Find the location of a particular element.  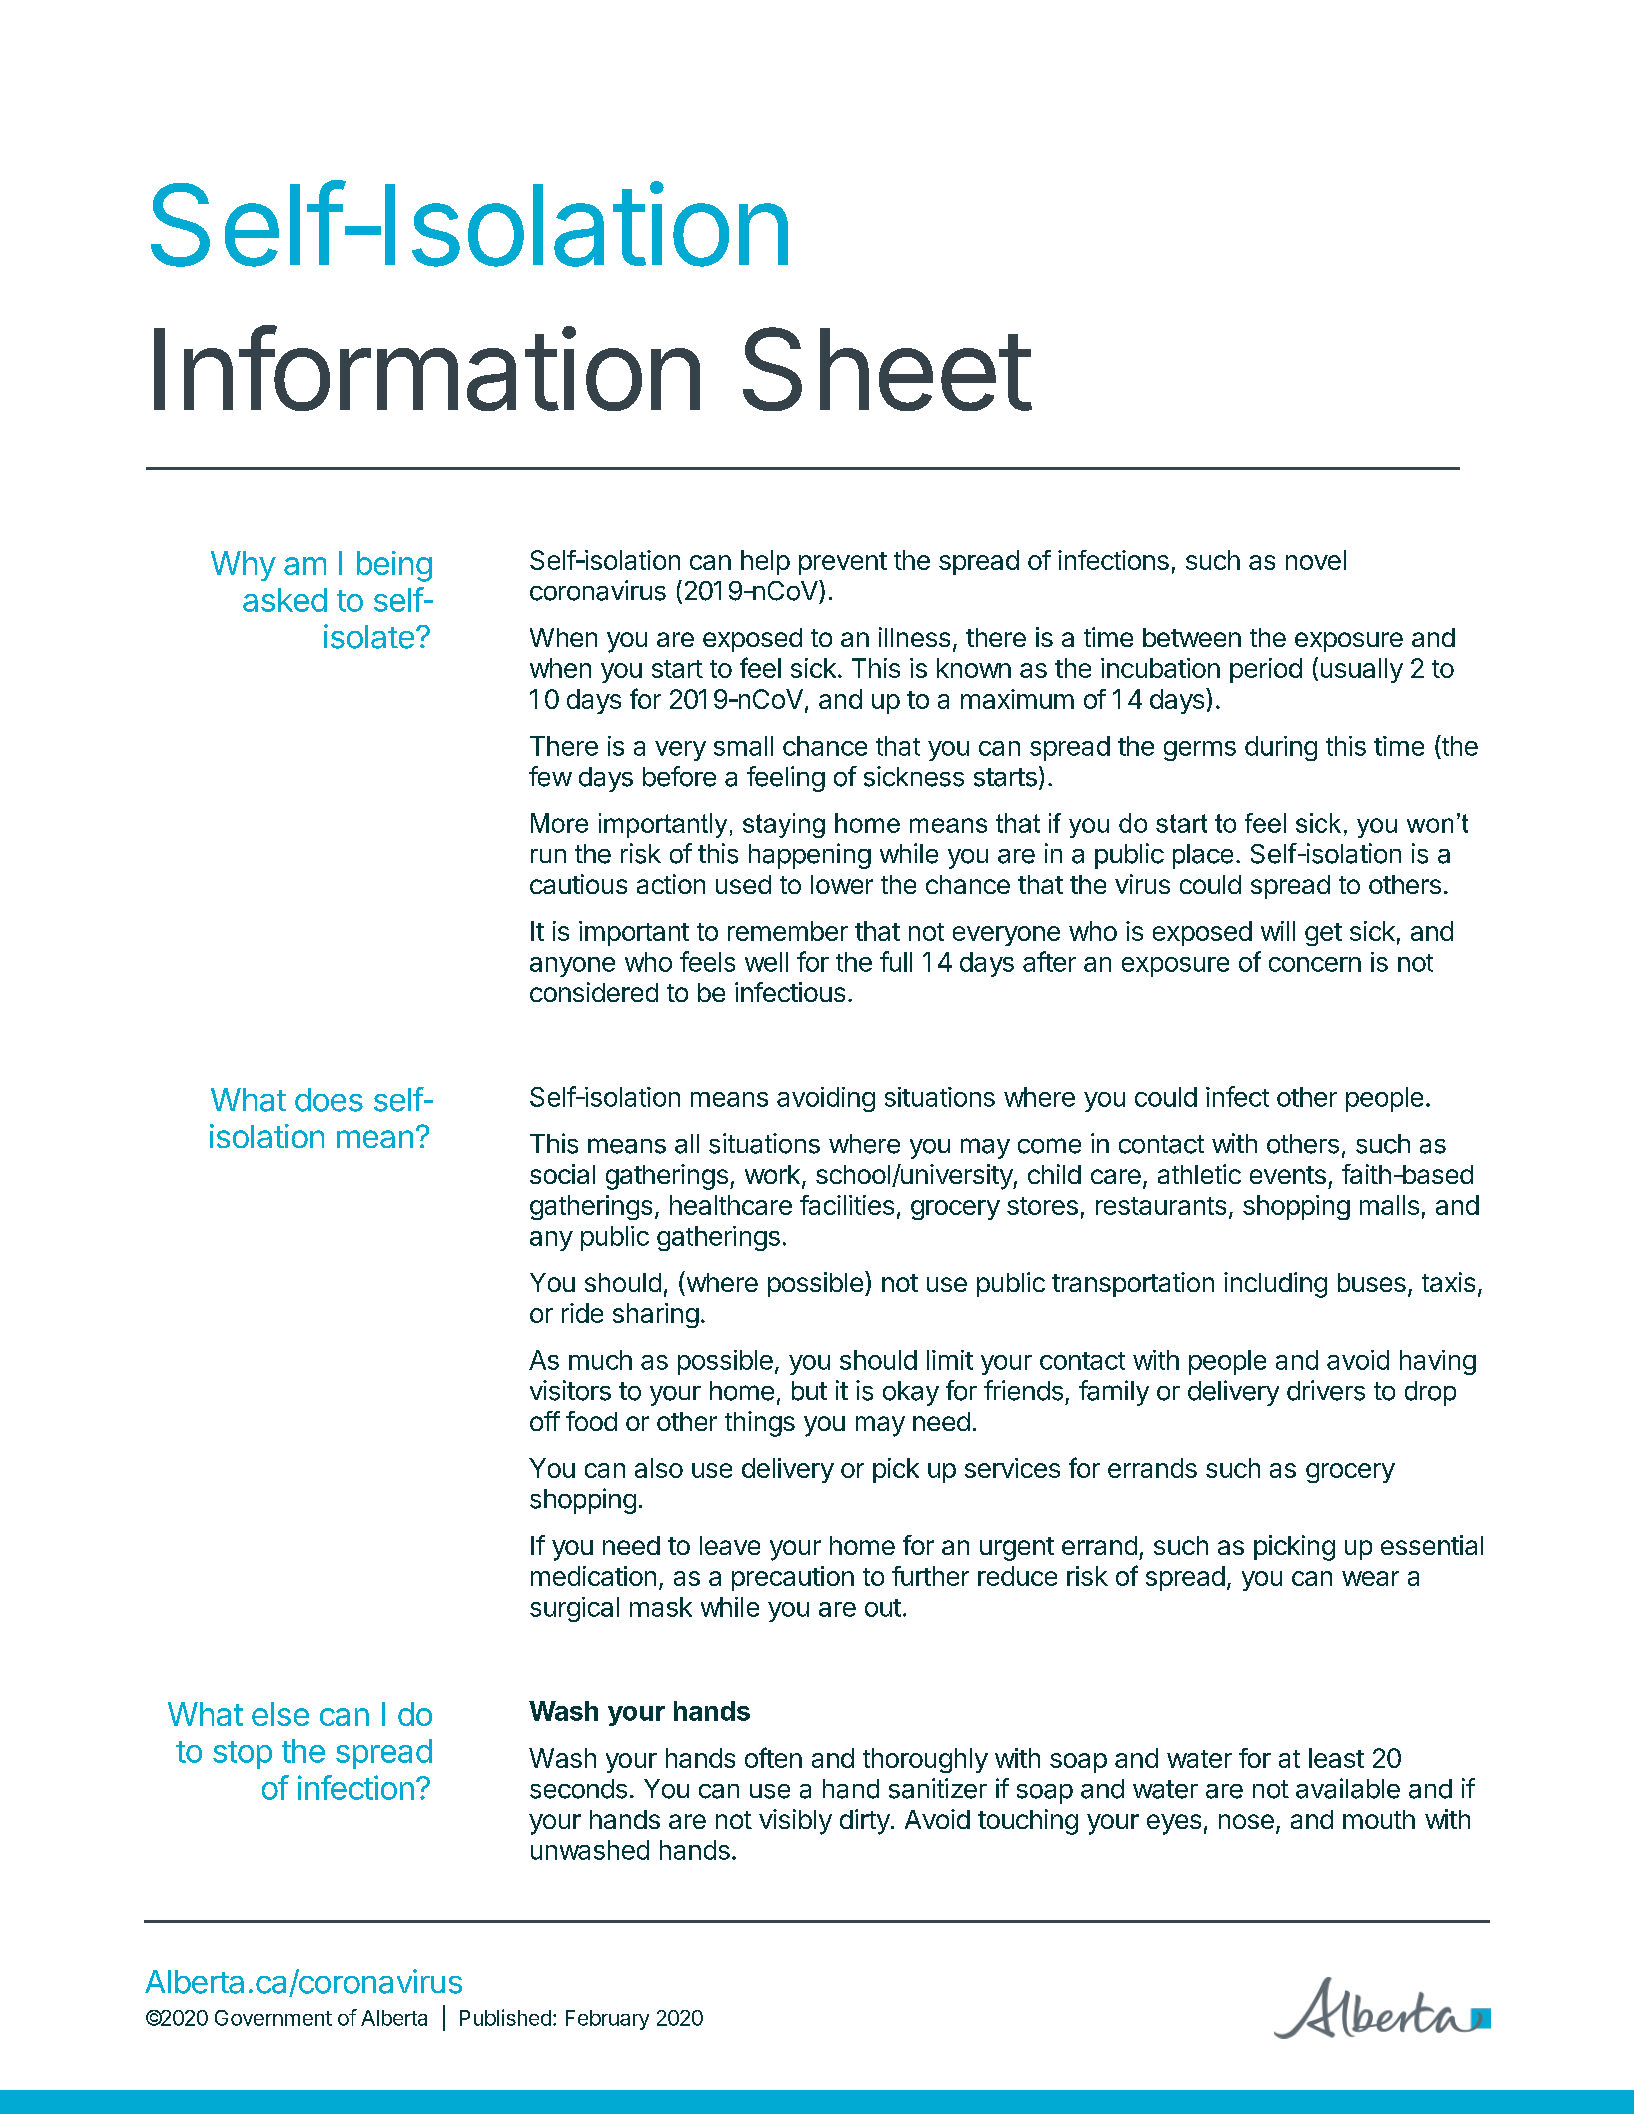

prevent is located at coordinates (843, 563).
